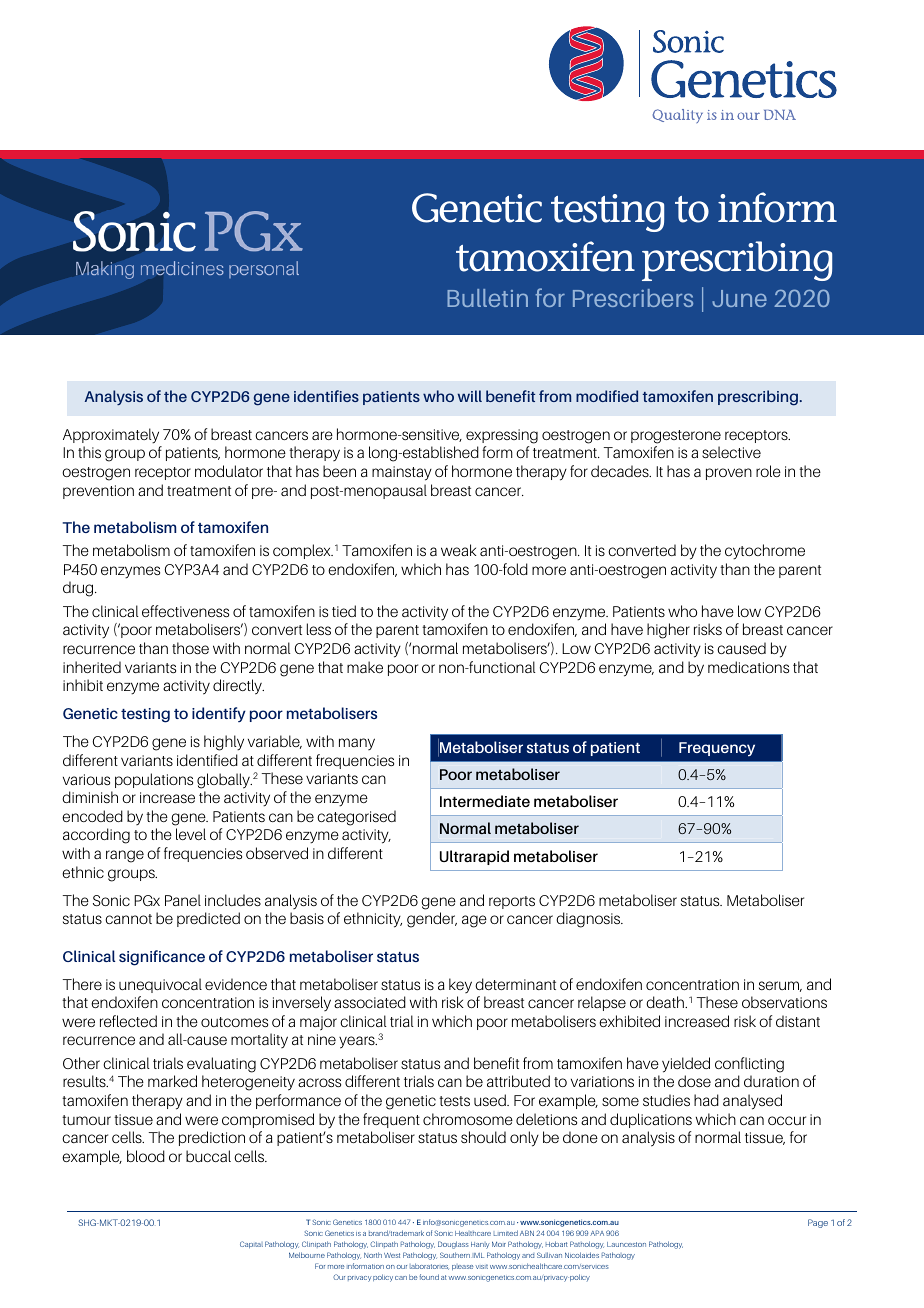 The image size is (924, 1308). I want to click on Intermediate, so click(485, 801).
